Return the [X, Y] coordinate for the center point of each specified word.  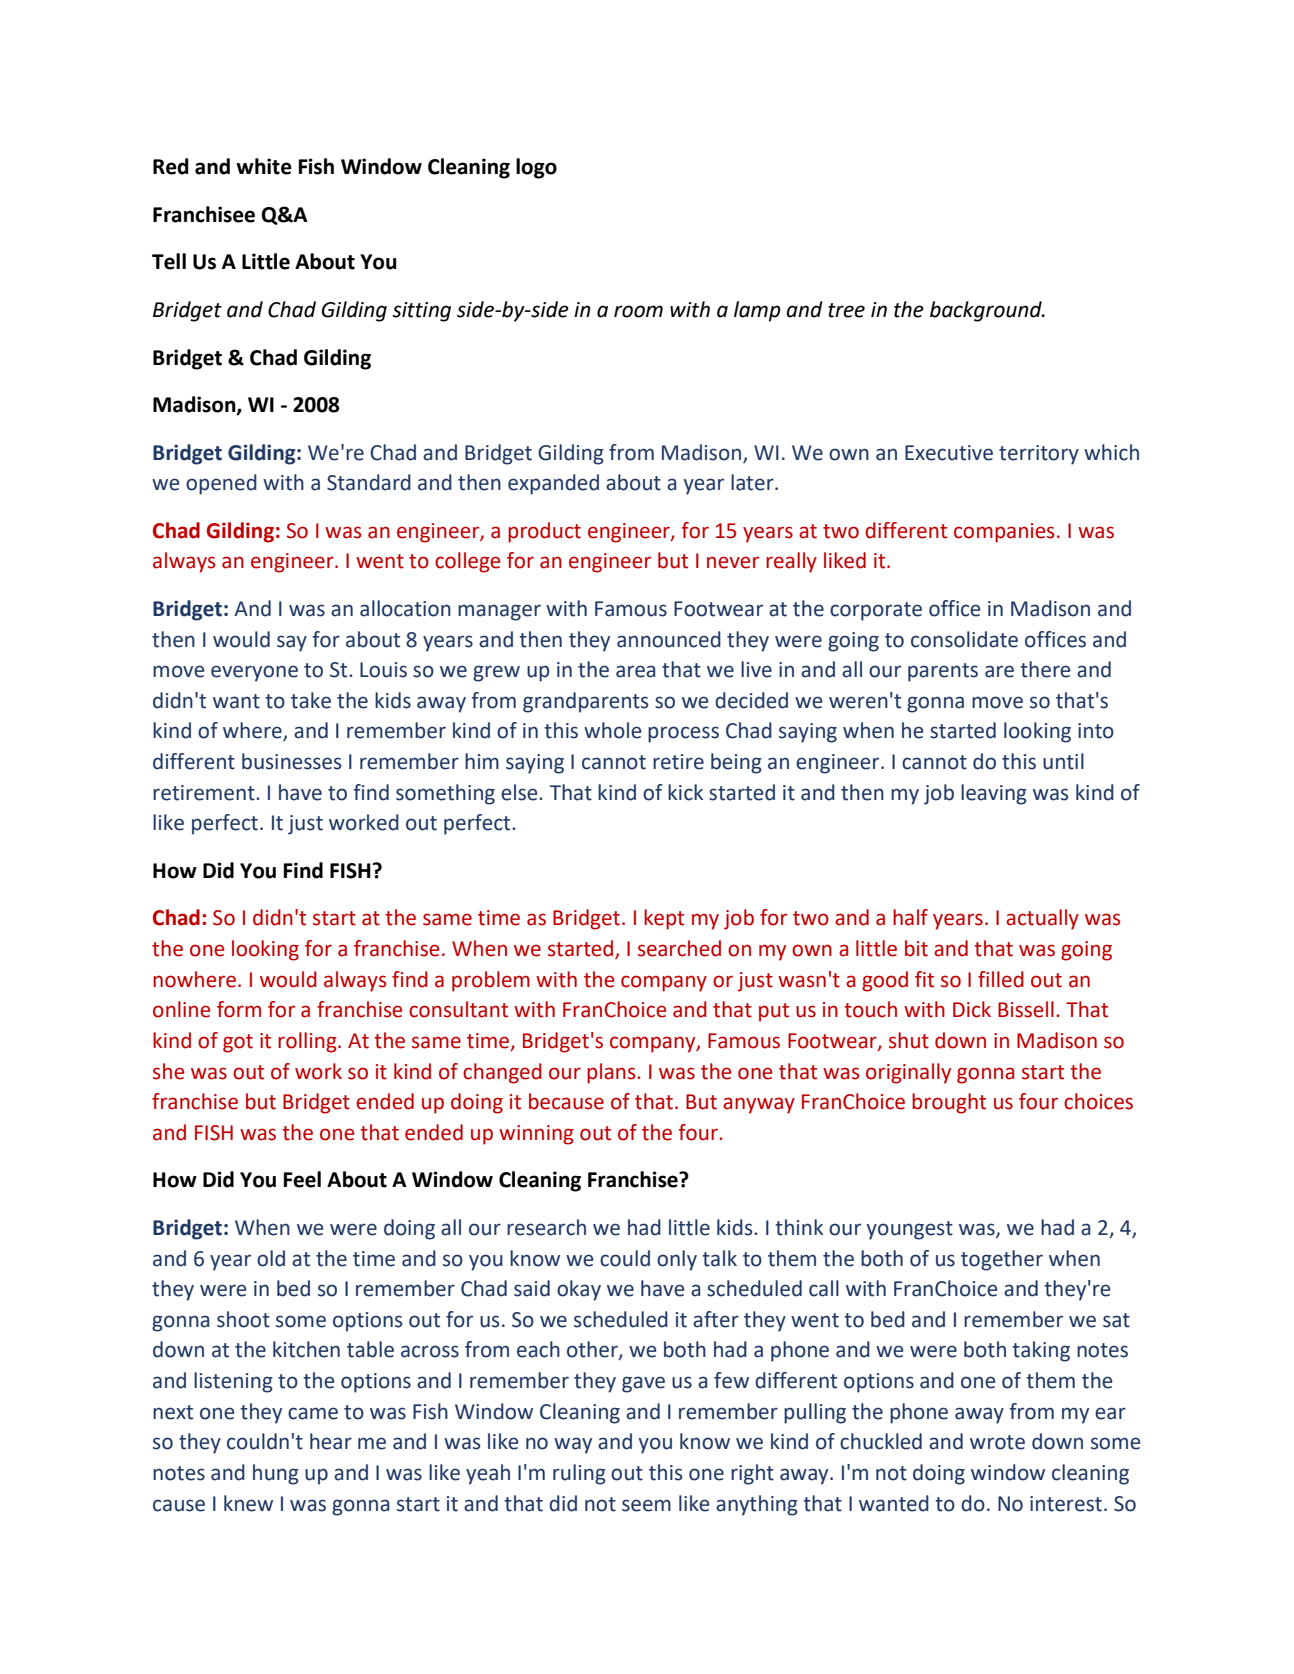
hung [276, 1474]
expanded [553, 484]
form [239, 1009]
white [264, 166]
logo [536, 168]
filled [1001, 979]
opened [221, 484]
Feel [302, 1179]
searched [679, 948]
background [987, 311]
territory [1039, 455]
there [1045, 669]
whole [613, 730]
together [1002, 1260]
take [311, 700]
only [677, 1260]
